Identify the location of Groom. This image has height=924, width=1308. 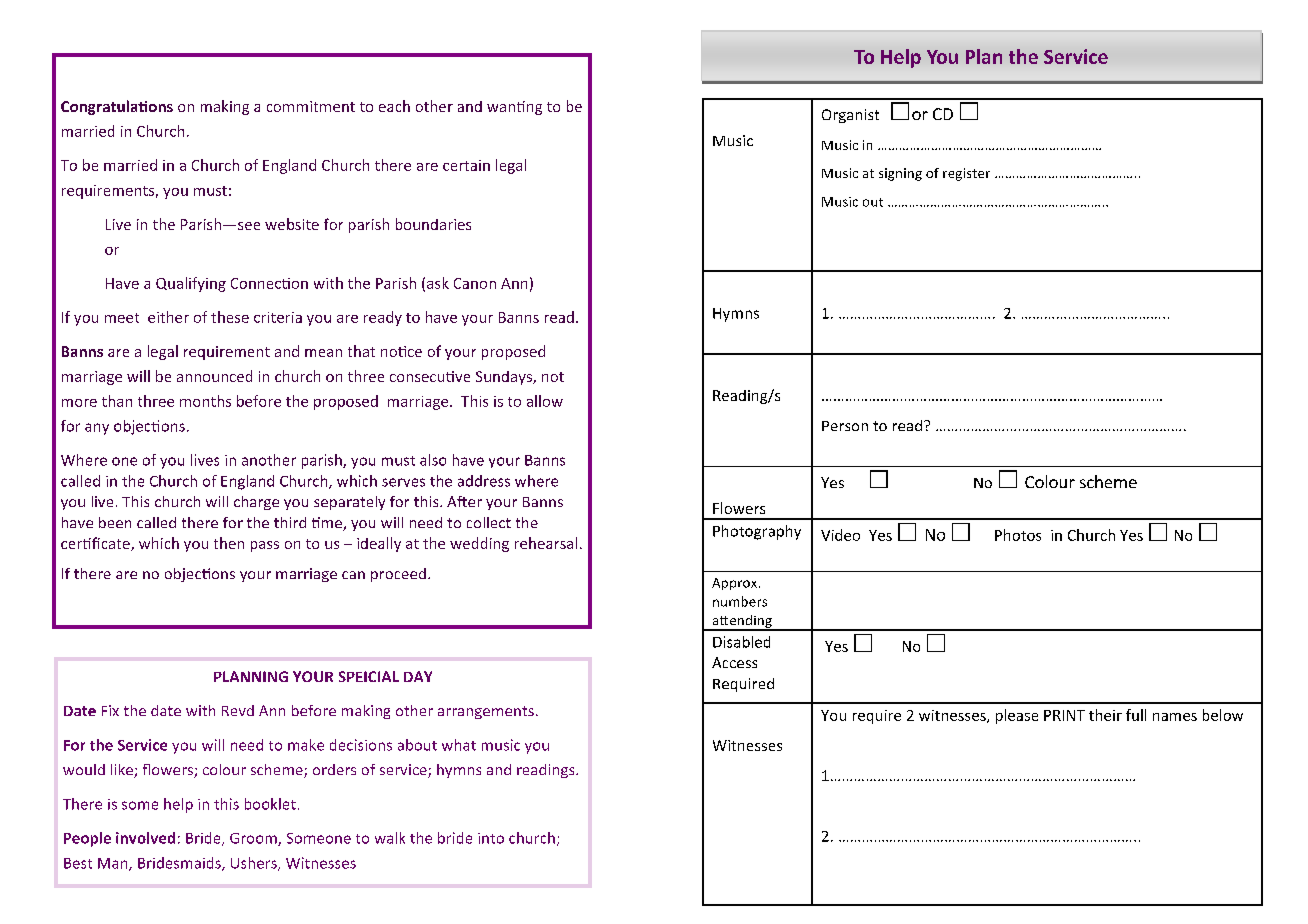
(254, 839).
